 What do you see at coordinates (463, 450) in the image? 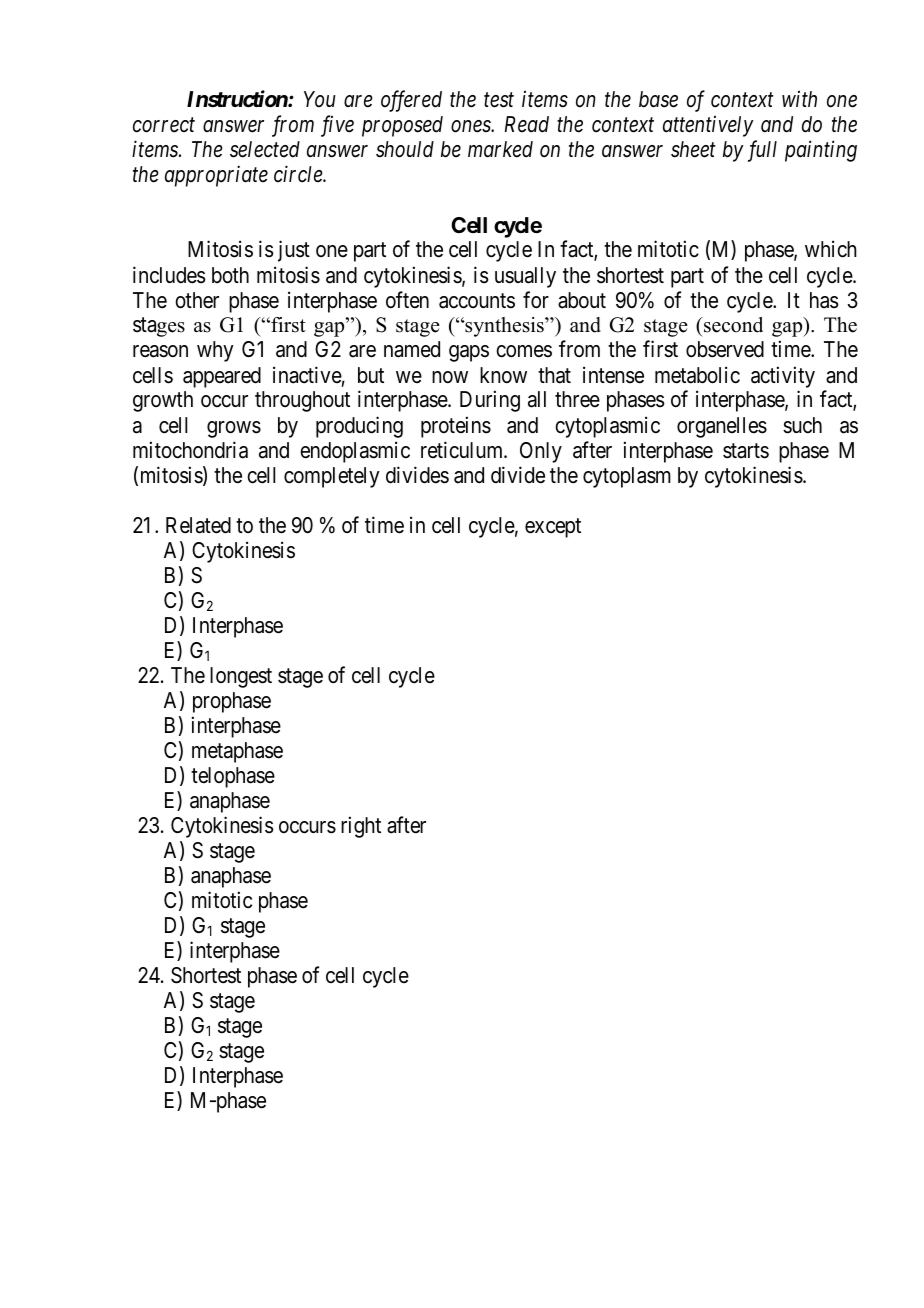
I see `reticulum` at bounding box center [463, 450].
